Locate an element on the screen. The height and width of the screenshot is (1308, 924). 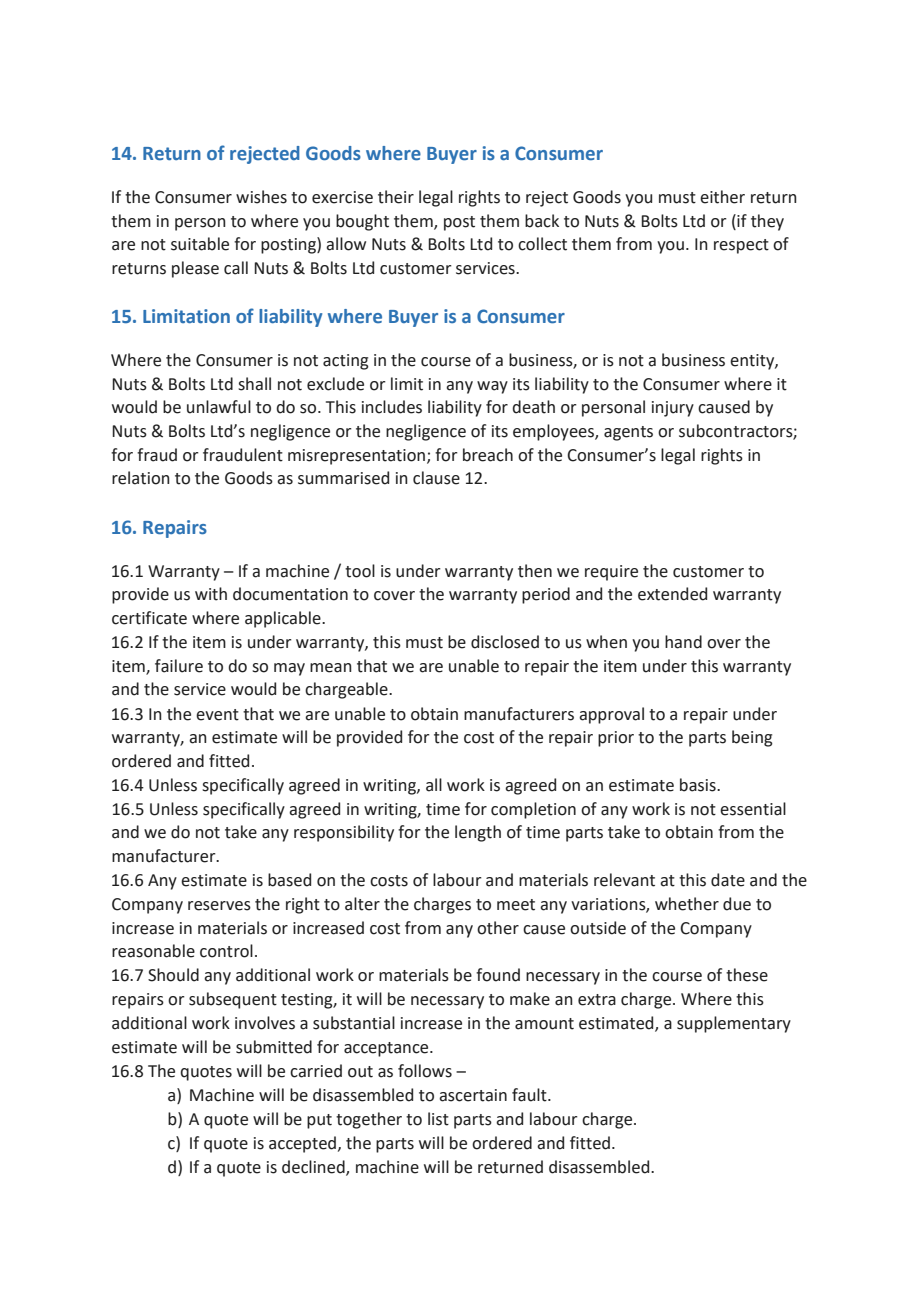
event is located at coordinates (217, 715).
